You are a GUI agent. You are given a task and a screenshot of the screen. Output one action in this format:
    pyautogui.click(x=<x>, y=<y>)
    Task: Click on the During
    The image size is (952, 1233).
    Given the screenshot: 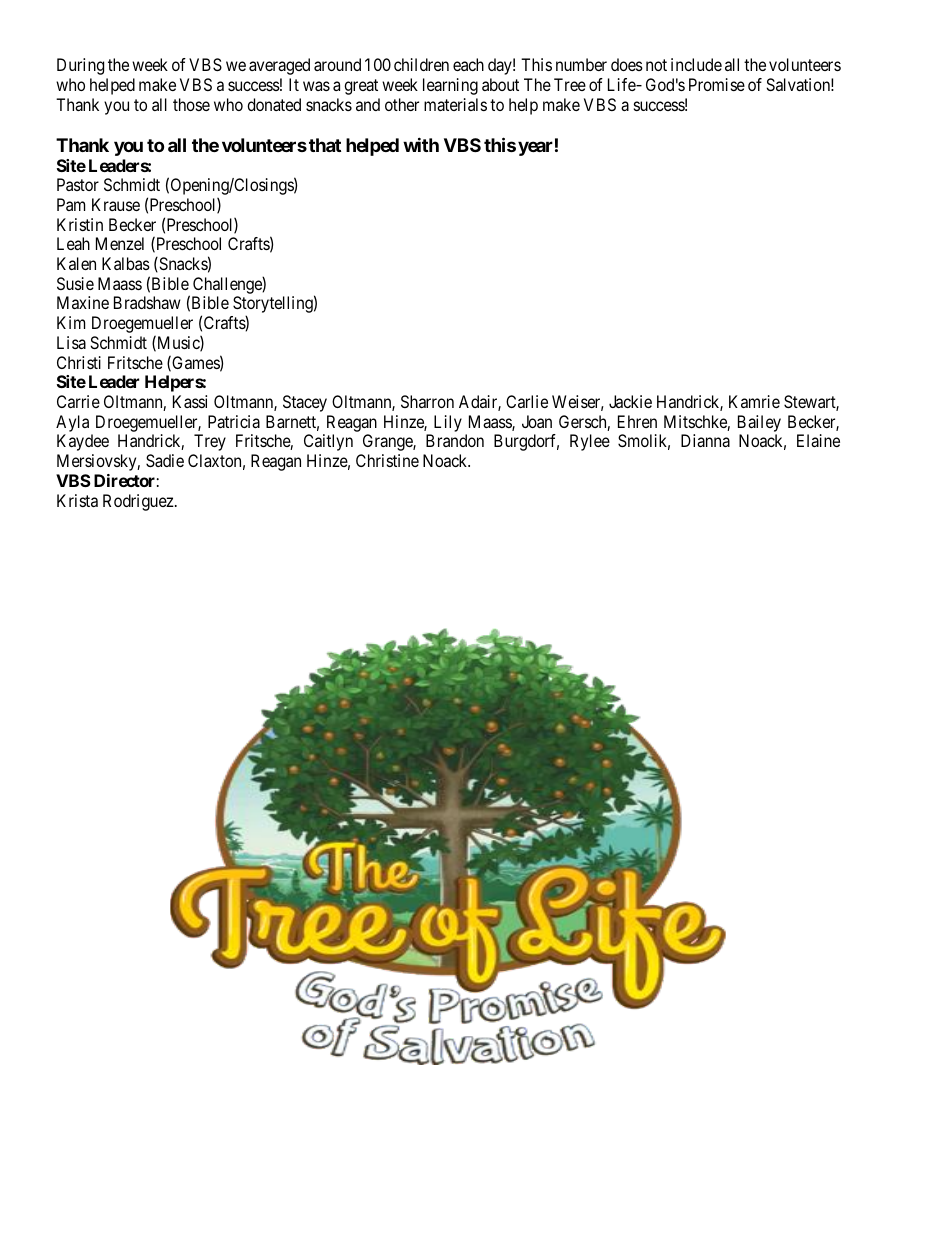 What is the action you would take?
    pyautogui.click(x=80, y=66)
